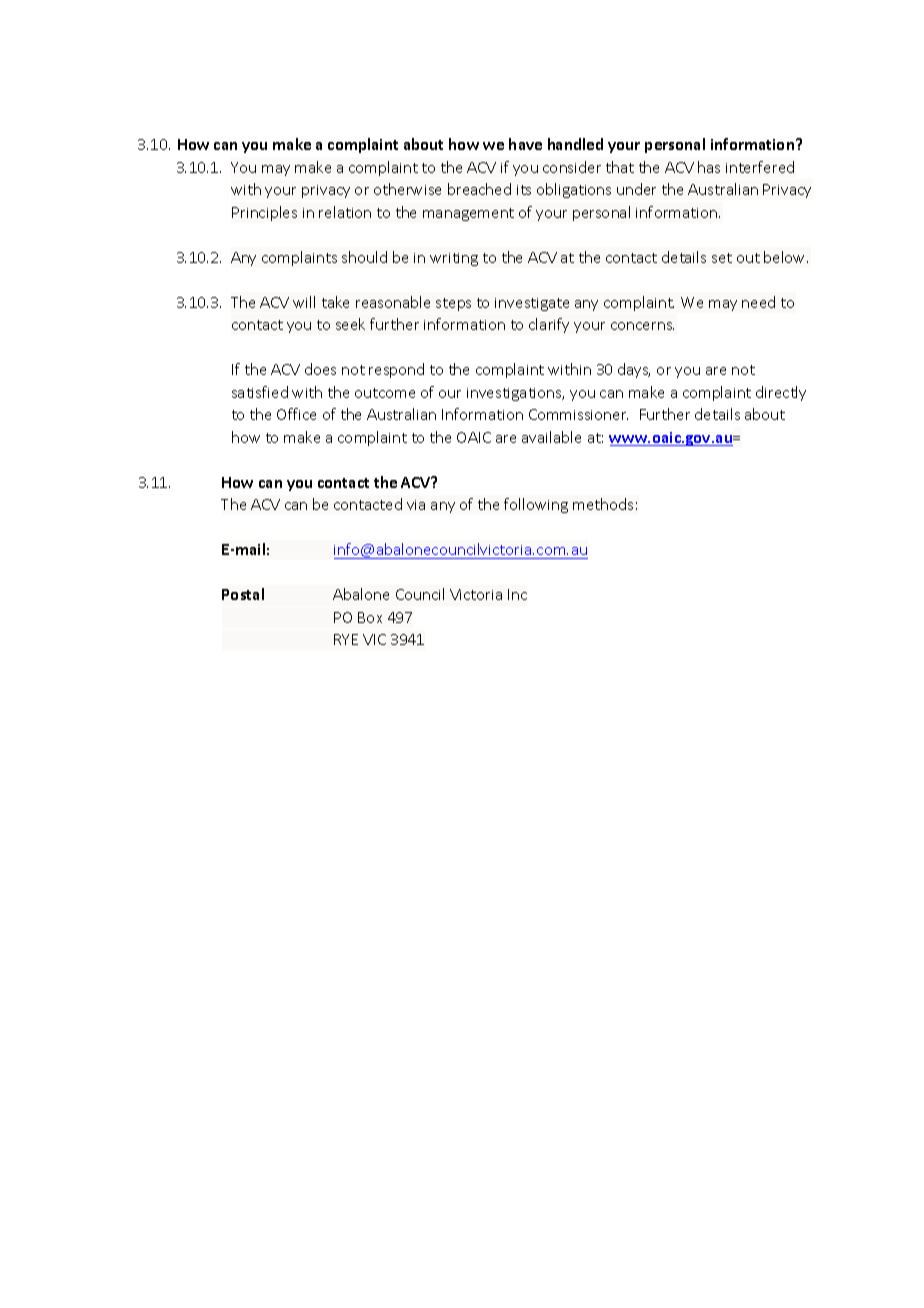 This screenshot has width=924, height=1308. What do you see at coordinates (709, 167) in the screenshot?
I see `has` at bounding box center [709, 167].
